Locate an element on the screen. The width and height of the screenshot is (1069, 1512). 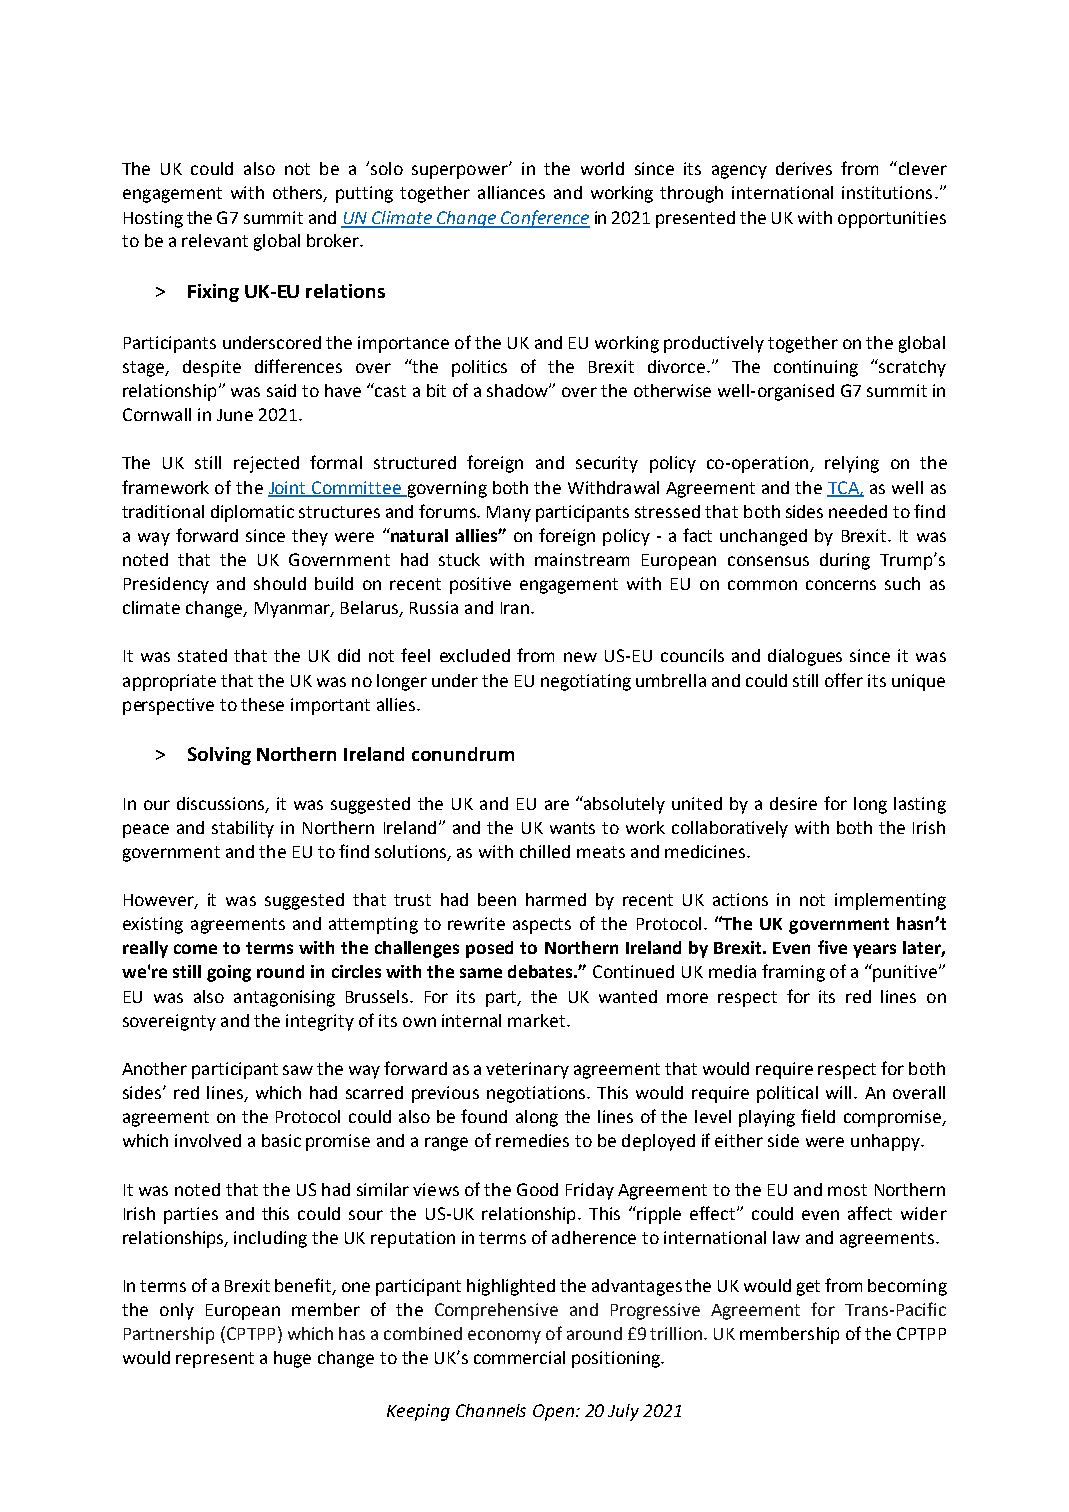
framing is located at coordinates (793, 973).
